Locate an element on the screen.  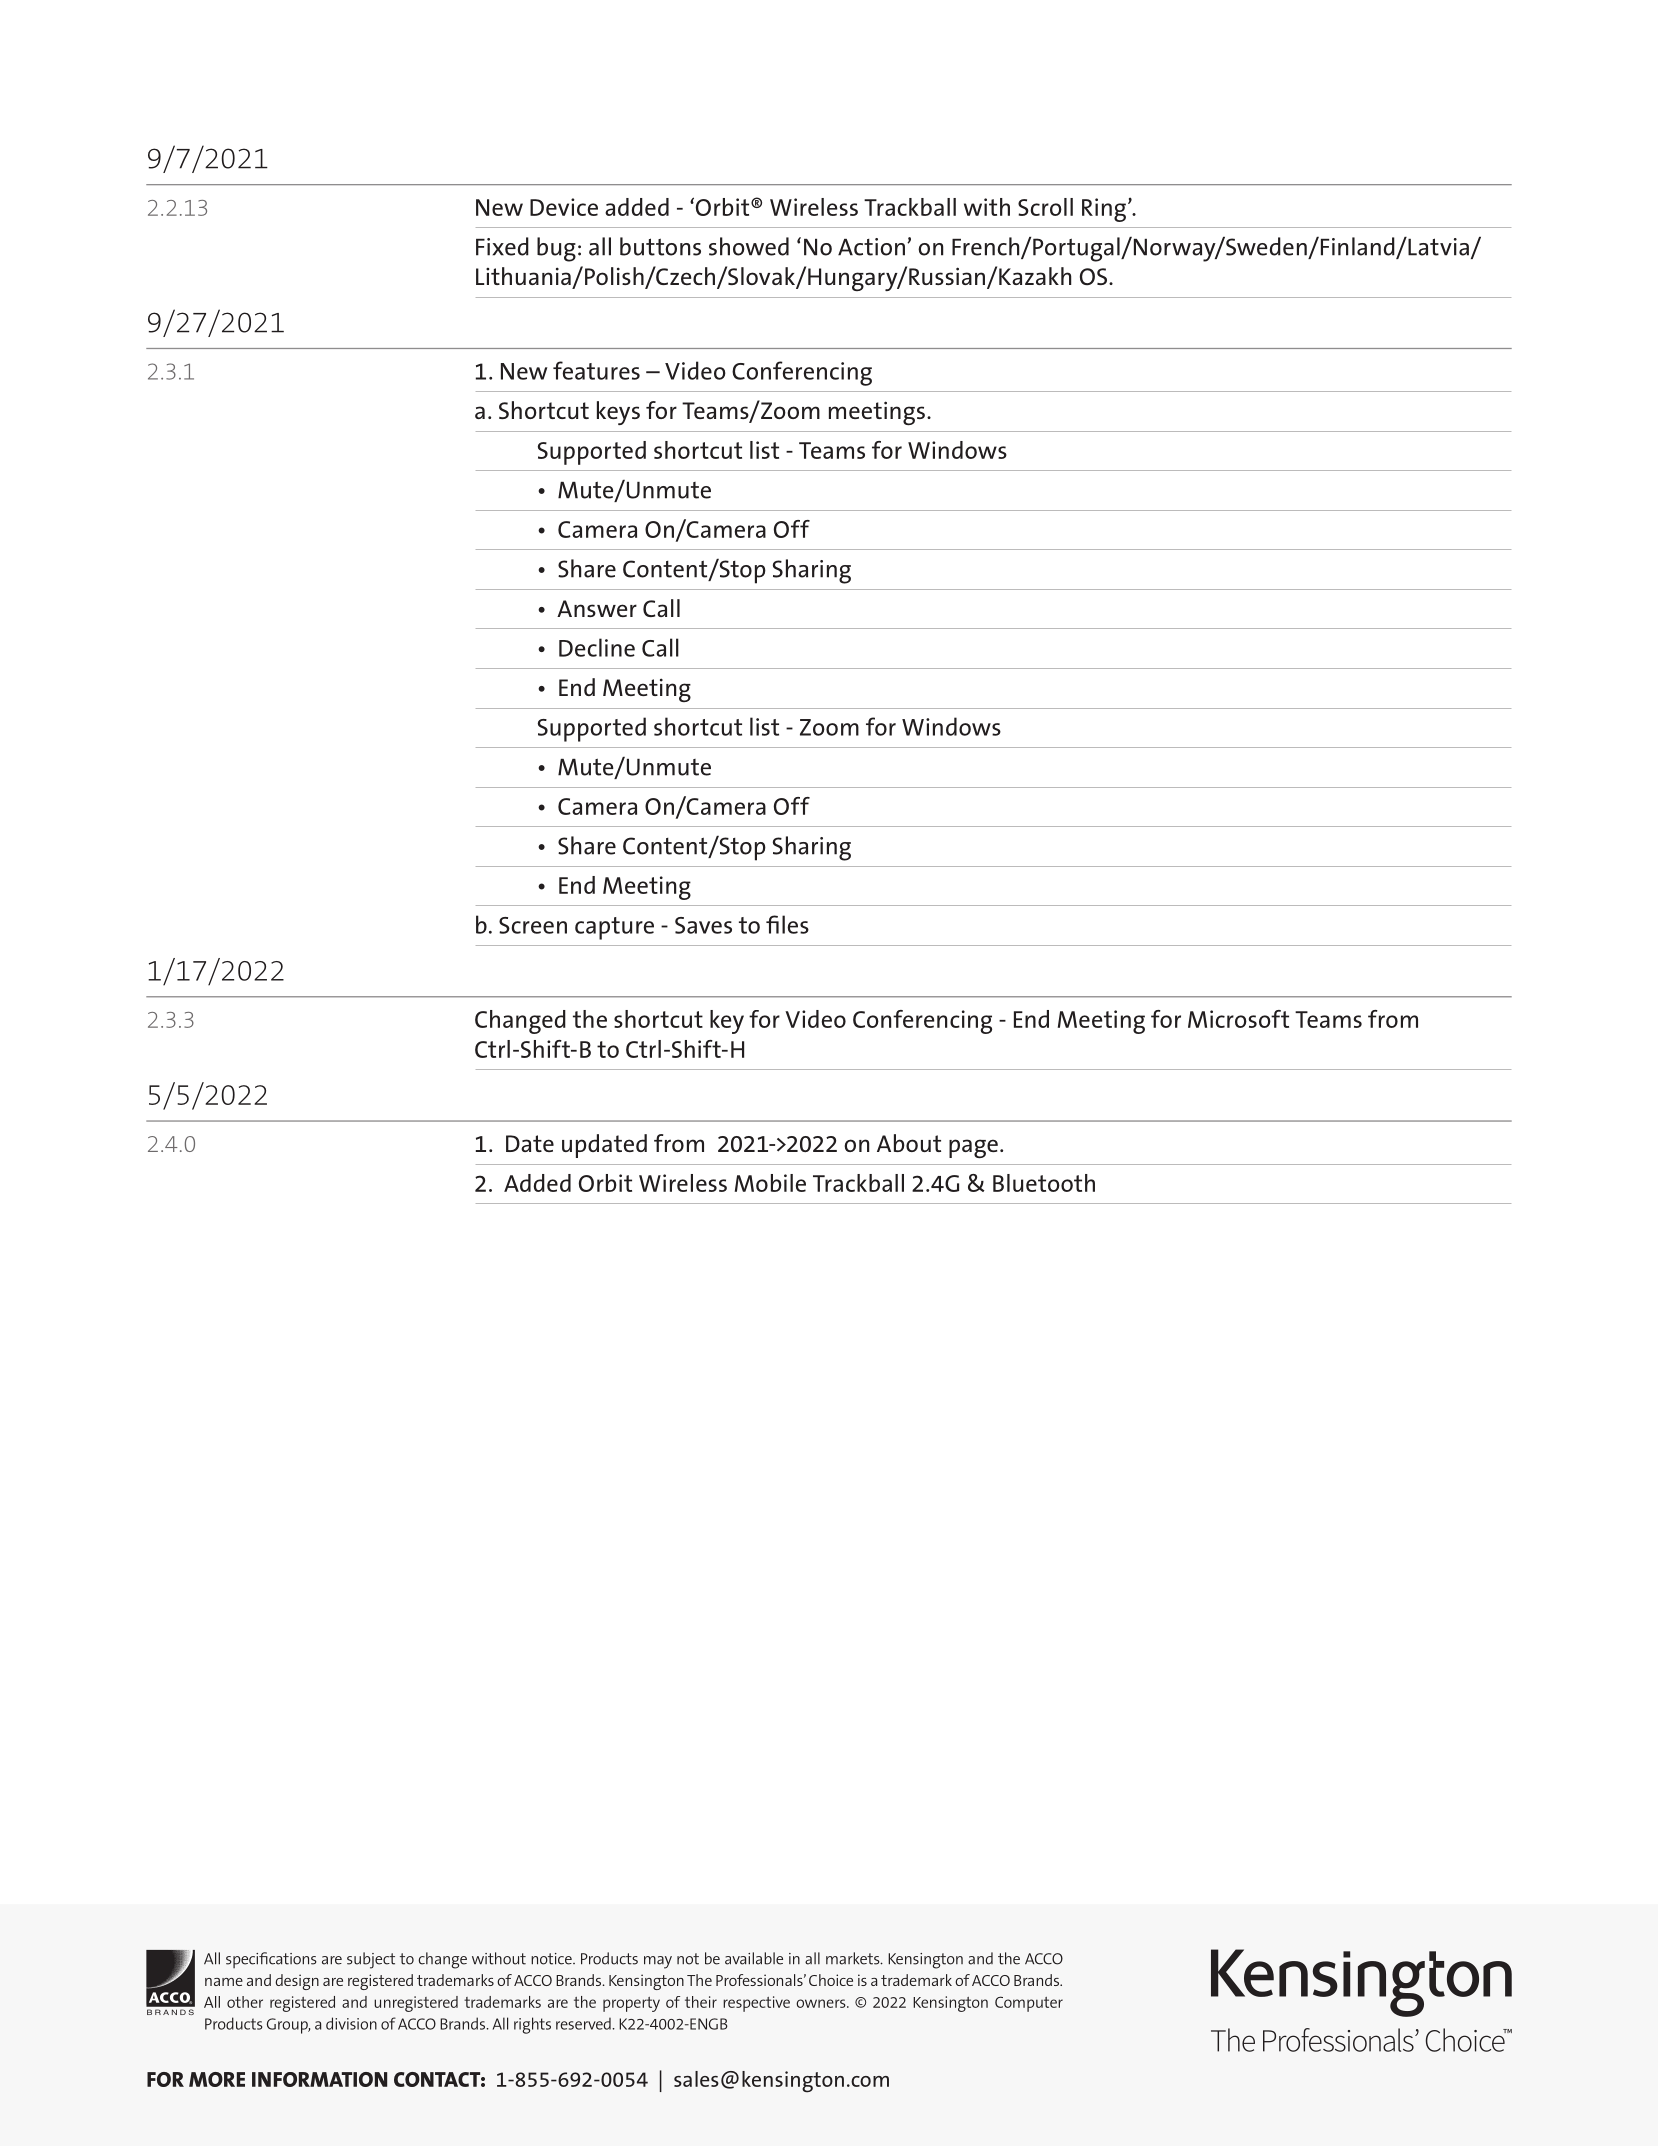
Answer is located at coordinates (597, 608).
